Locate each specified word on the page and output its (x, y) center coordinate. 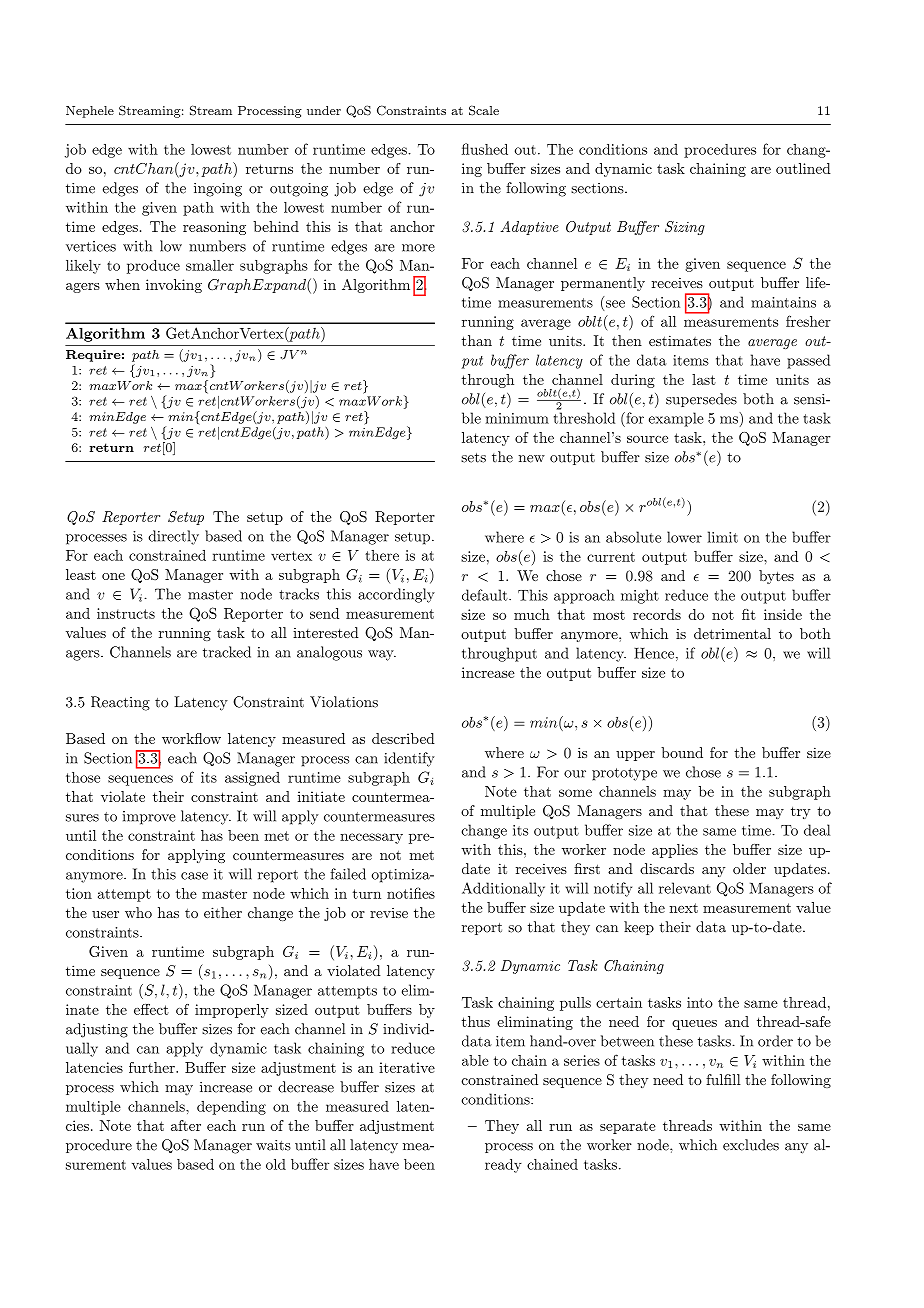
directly (174, 537)
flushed (485, 149)
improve (149, 818)
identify (409, 759)
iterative (407, 1067)
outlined (803, 168)
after (186, 1125)
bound (682, 752)
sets (473, 458)
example (676, 419)
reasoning (214, 228)
